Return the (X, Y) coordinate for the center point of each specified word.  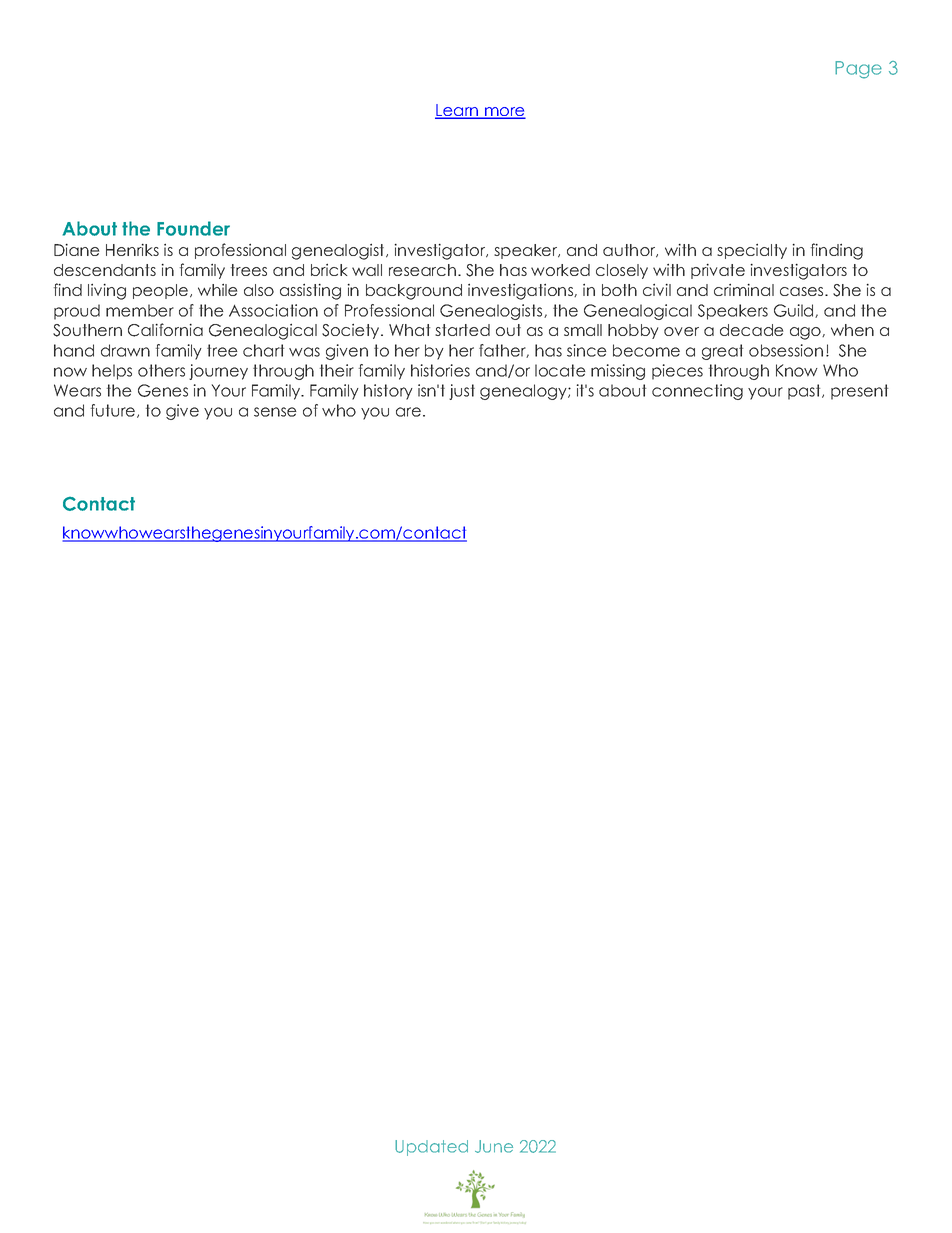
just (462, 392)
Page (858, 70)
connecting (697, 392)
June (494, 1146)
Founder (193, 228)
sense (275, 412)
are (408, 412)
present (859, 392)
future (114, 411)
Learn (458, 111)
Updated (431, 1148)
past (805, 392)
